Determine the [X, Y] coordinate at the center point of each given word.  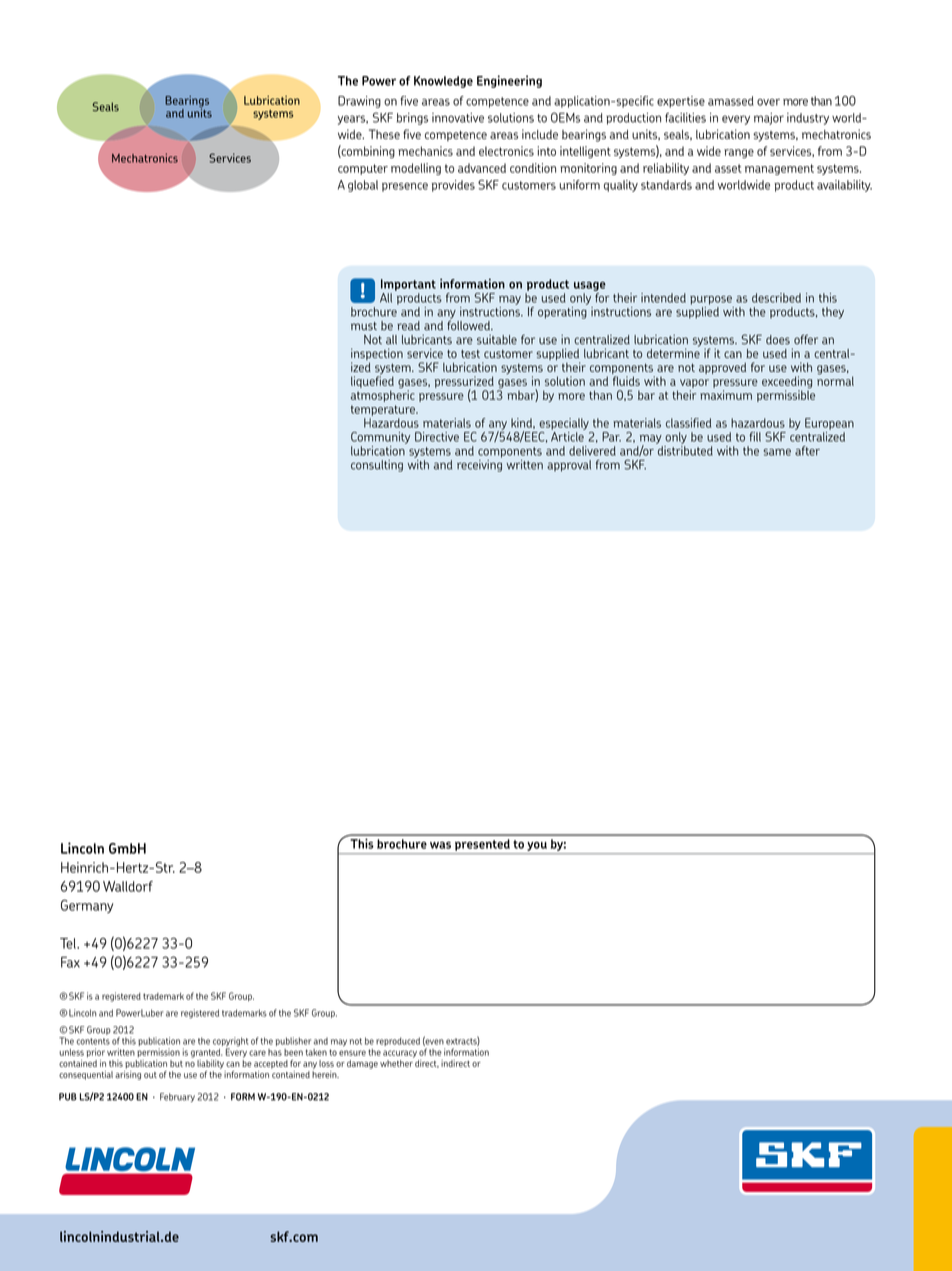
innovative [458, 118]
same [777, 452]
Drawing [359, 102]
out [150, 1075]
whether [397, 1062]
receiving [479, 464]
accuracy [400, 1054]
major [769, 119]
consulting [377, 466]
